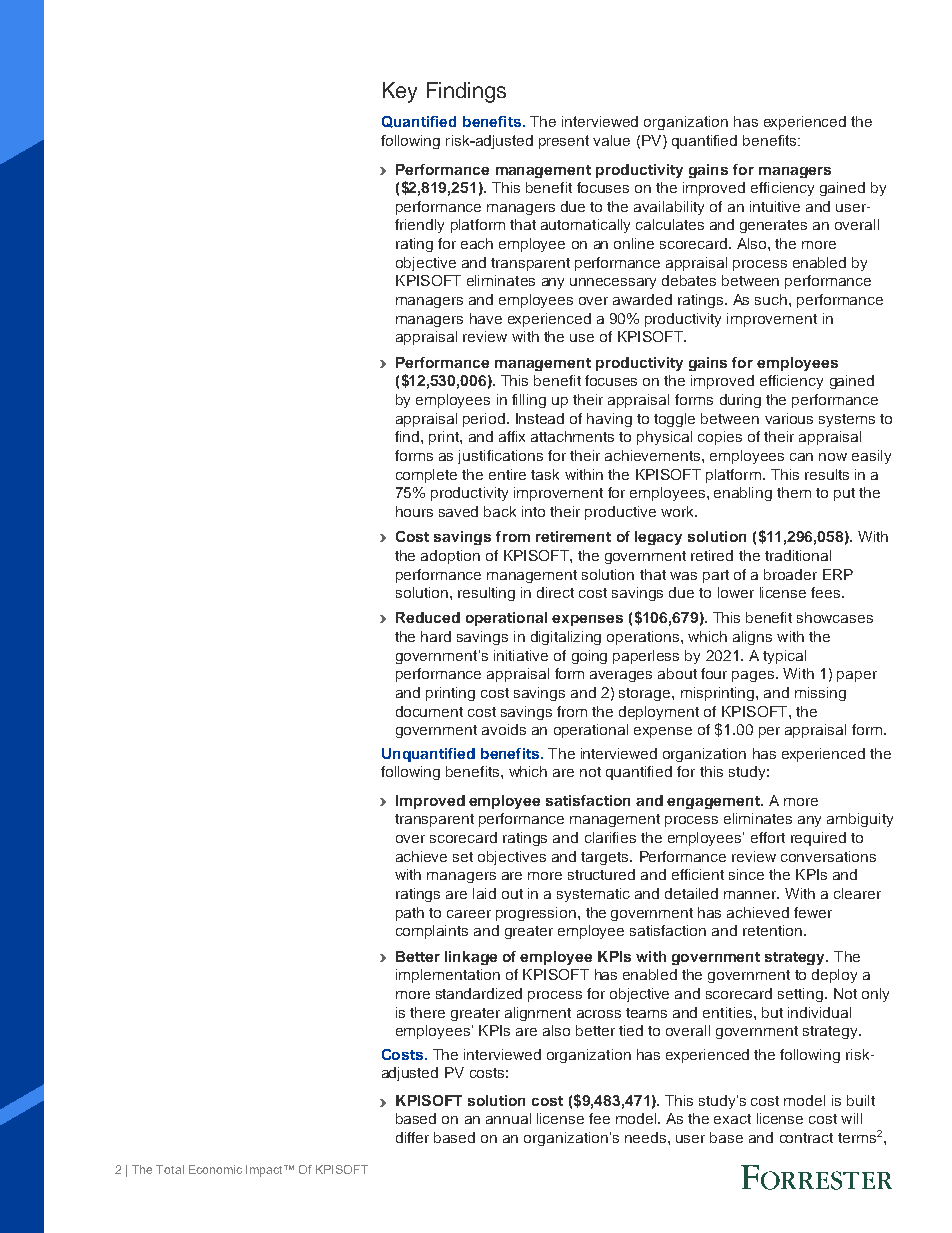 The width and height of the image is (952, 1233). Describe the element at coordinates (400, 92) in the image. I see `Key` at that location.
